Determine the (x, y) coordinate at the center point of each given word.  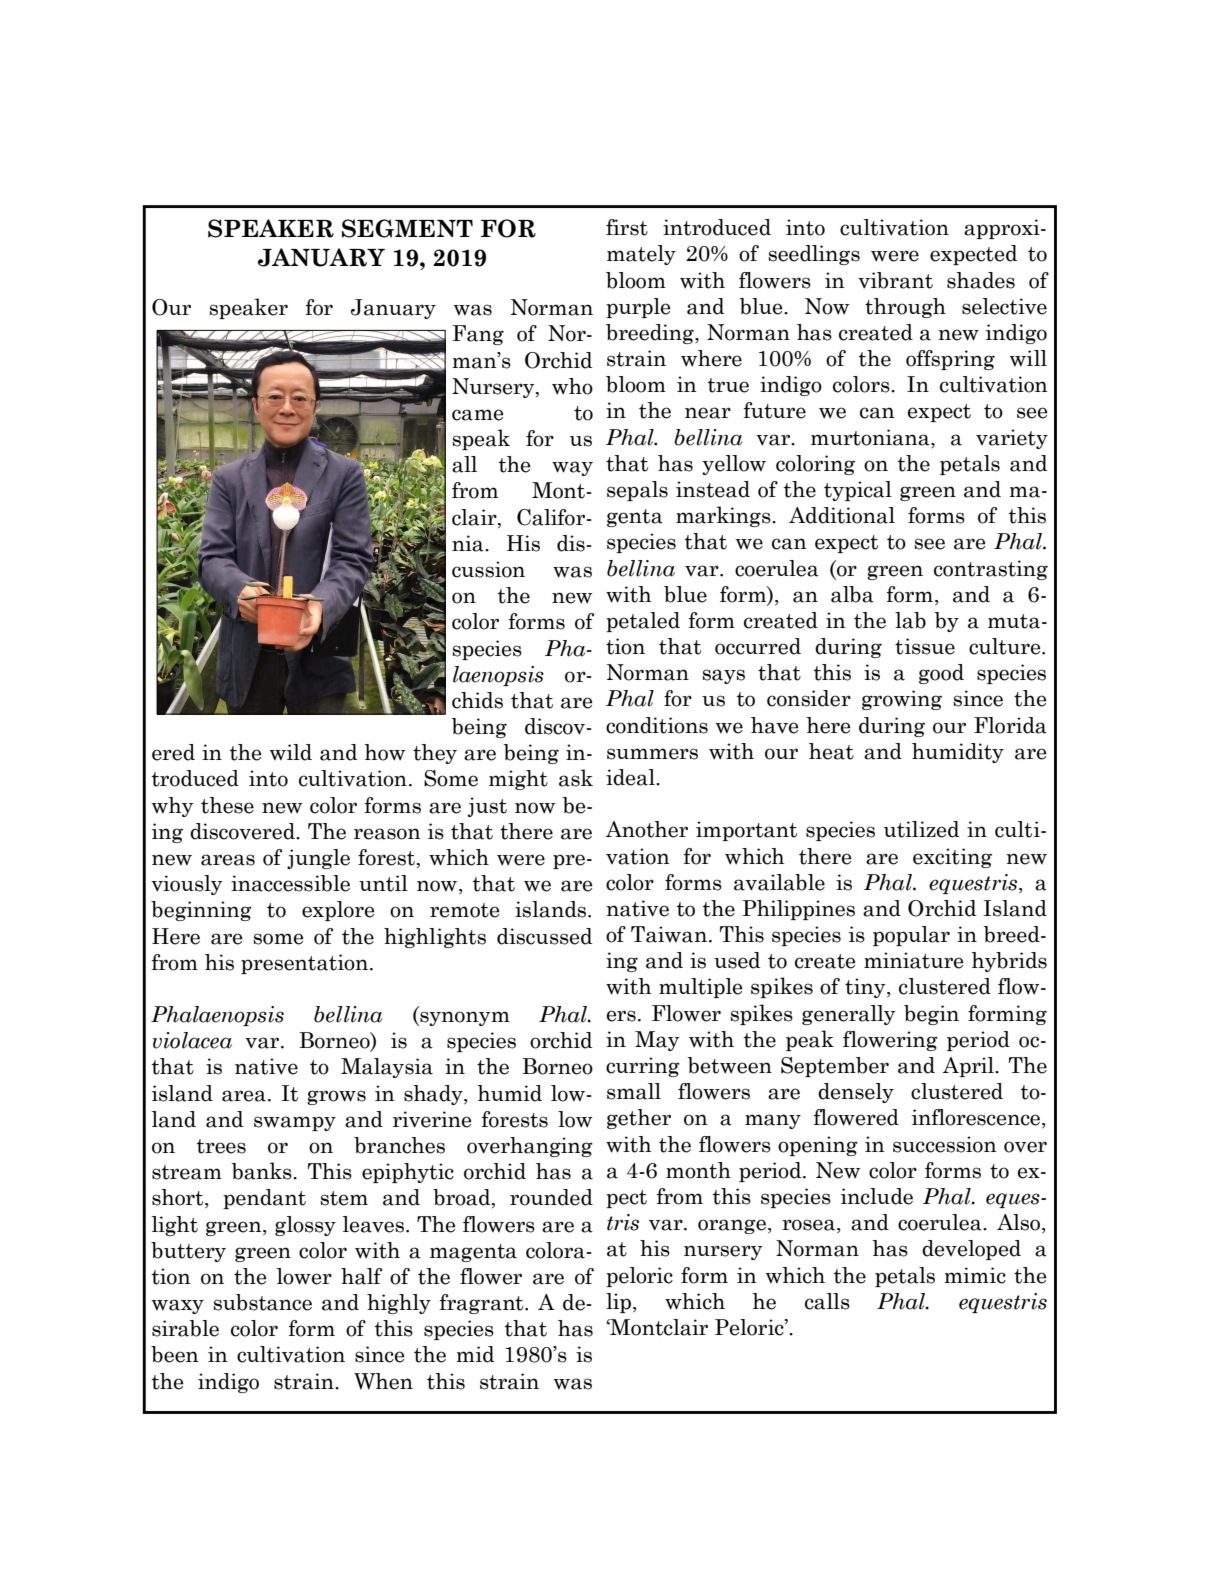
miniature (913, 960)
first (627, 227)
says (723, 676)
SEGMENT (407, 228)
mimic (975, 1275)
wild (291, 752)
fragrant (483, 1304)
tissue (925, 646)
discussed (545, 936)
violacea (192, 1040)
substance (262, 1302)
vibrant (895, 280)
